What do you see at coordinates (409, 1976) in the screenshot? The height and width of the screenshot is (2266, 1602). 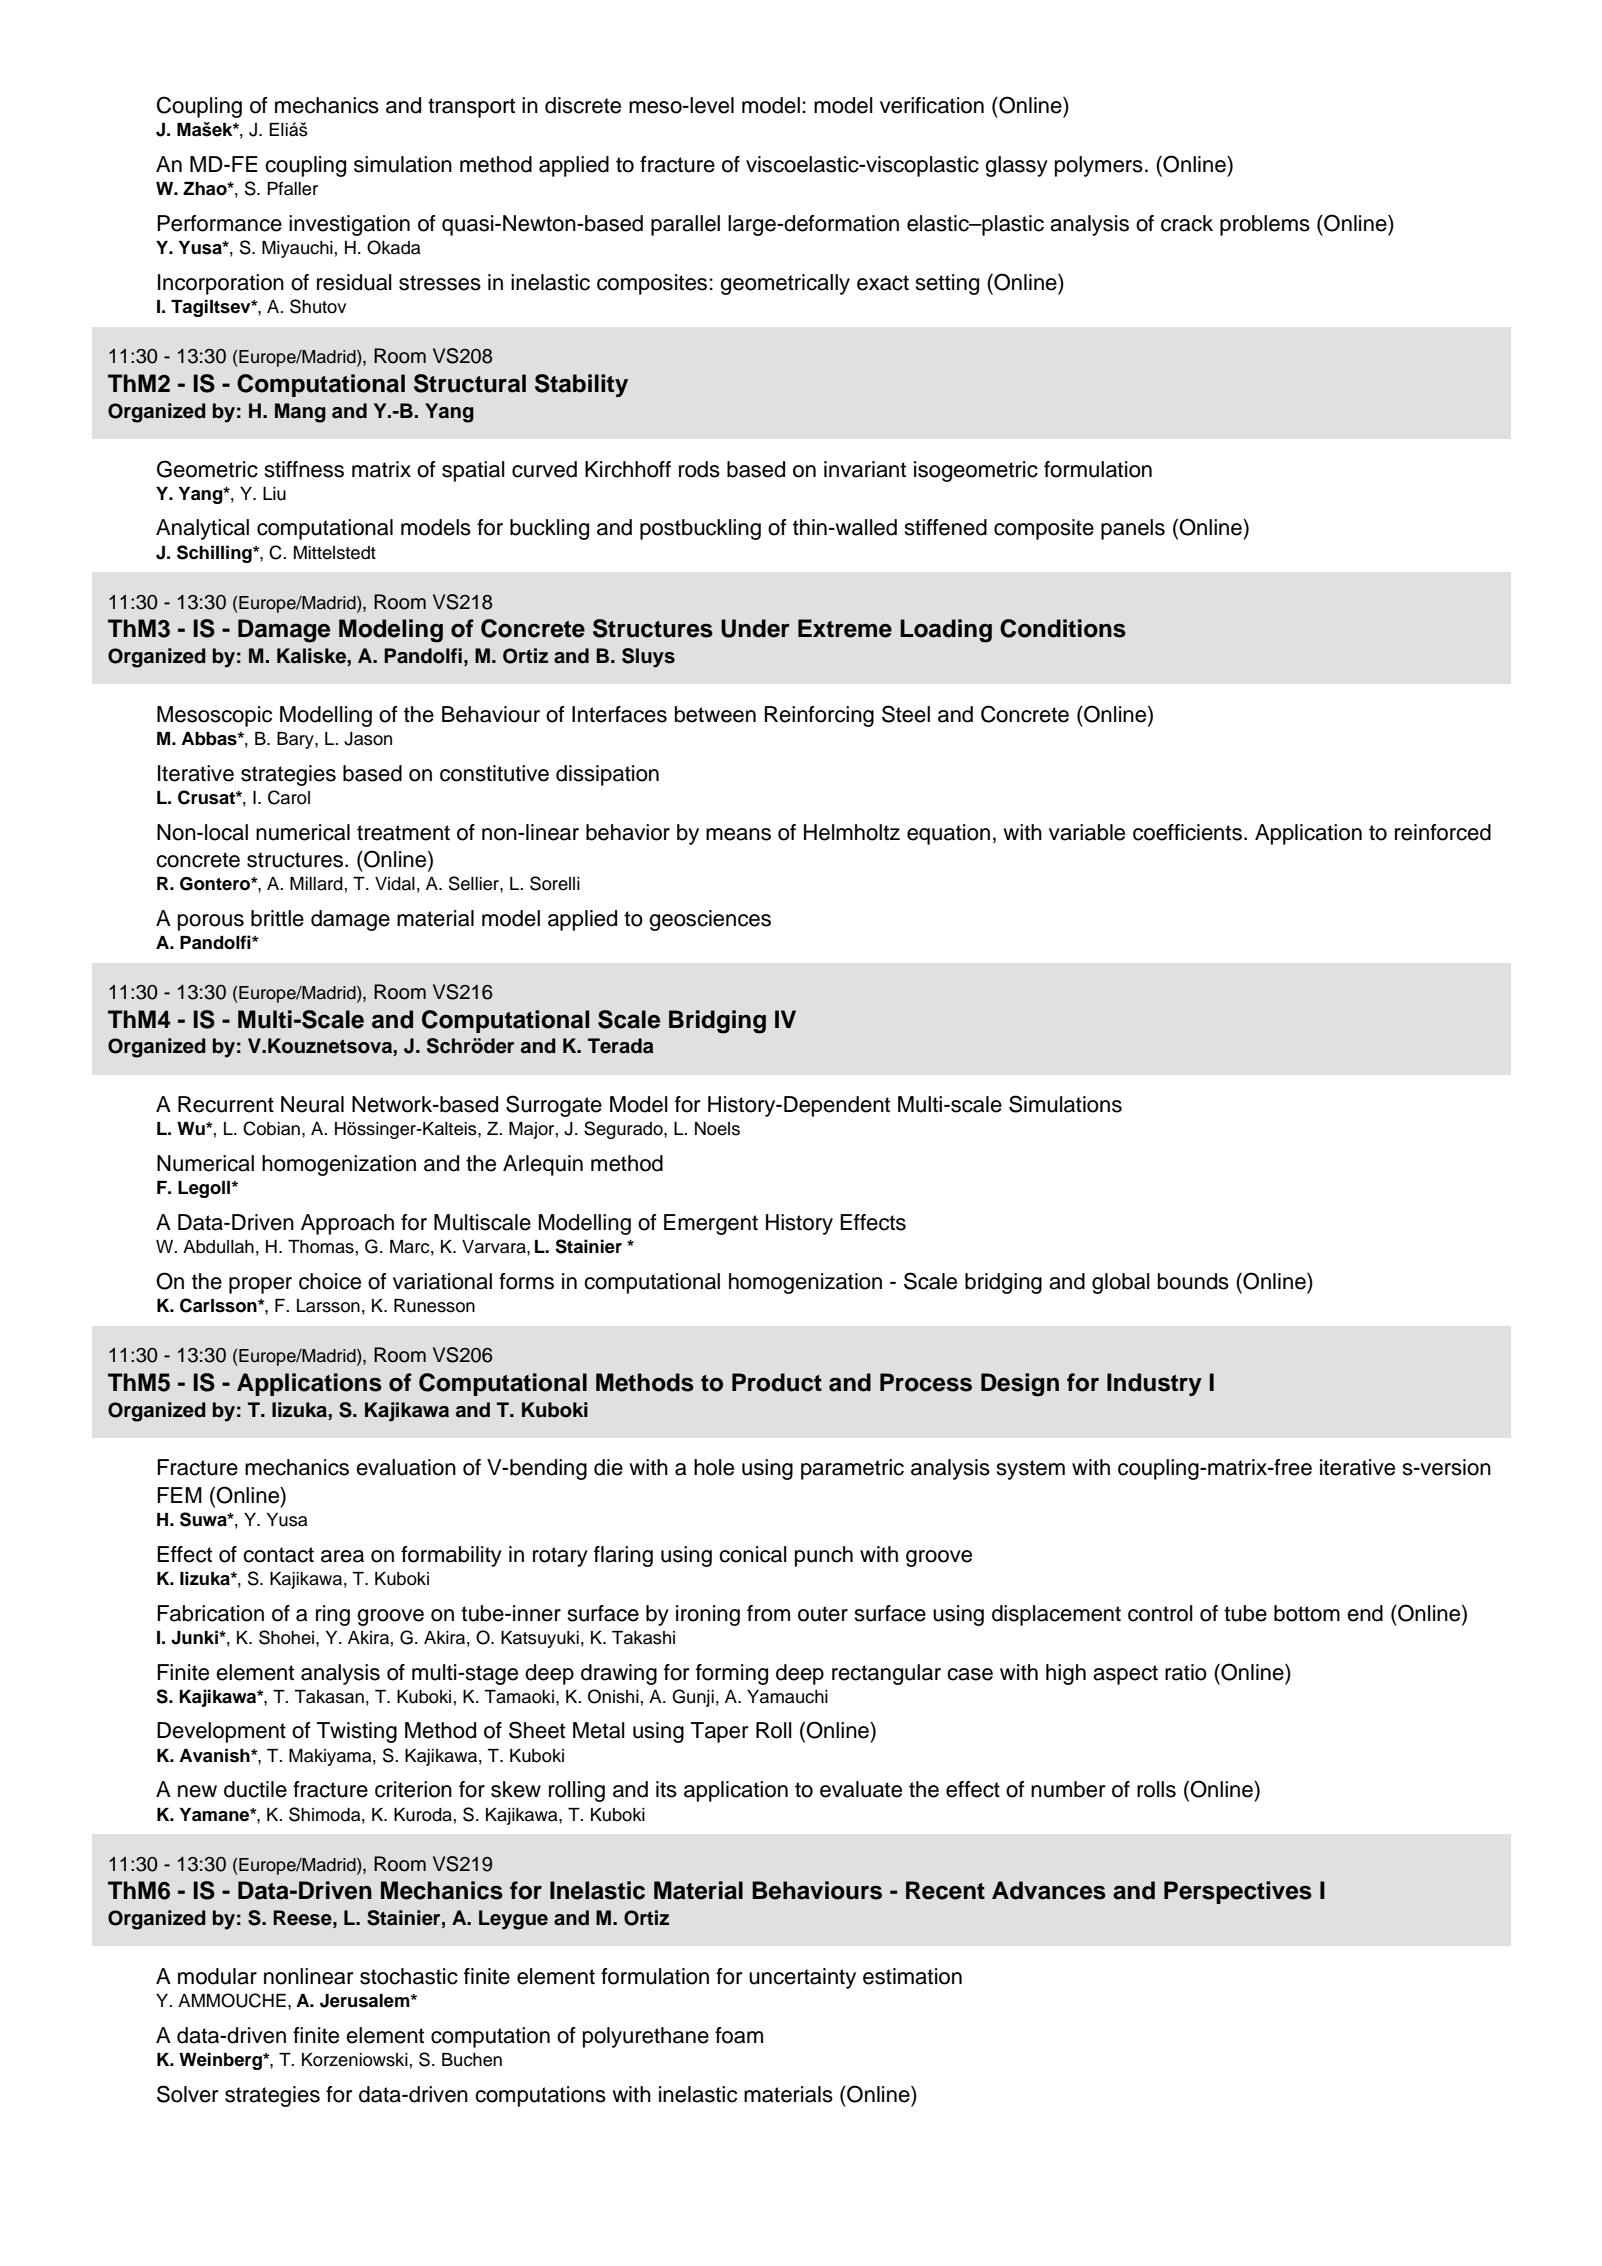 I see `stochastic` at bounding box center [409, 1976].
